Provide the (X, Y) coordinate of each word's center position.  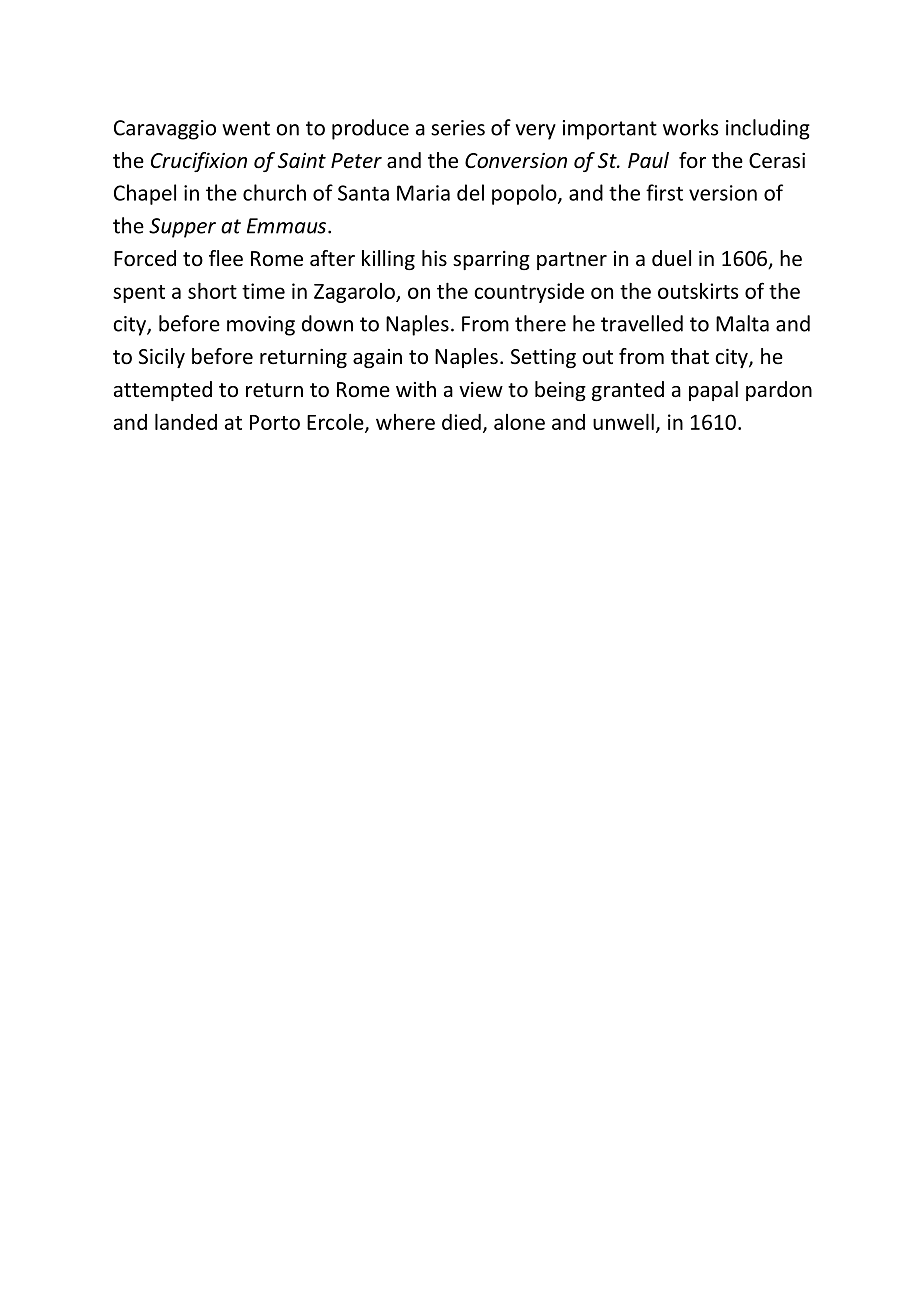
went (246, 128)
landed (186, 421)
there (540, 323)
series (458, 128)
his (434, 258)
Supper (182, 228)
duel (671, 258)
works (691, 127)
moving (261, 326)
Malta (742, 323)
